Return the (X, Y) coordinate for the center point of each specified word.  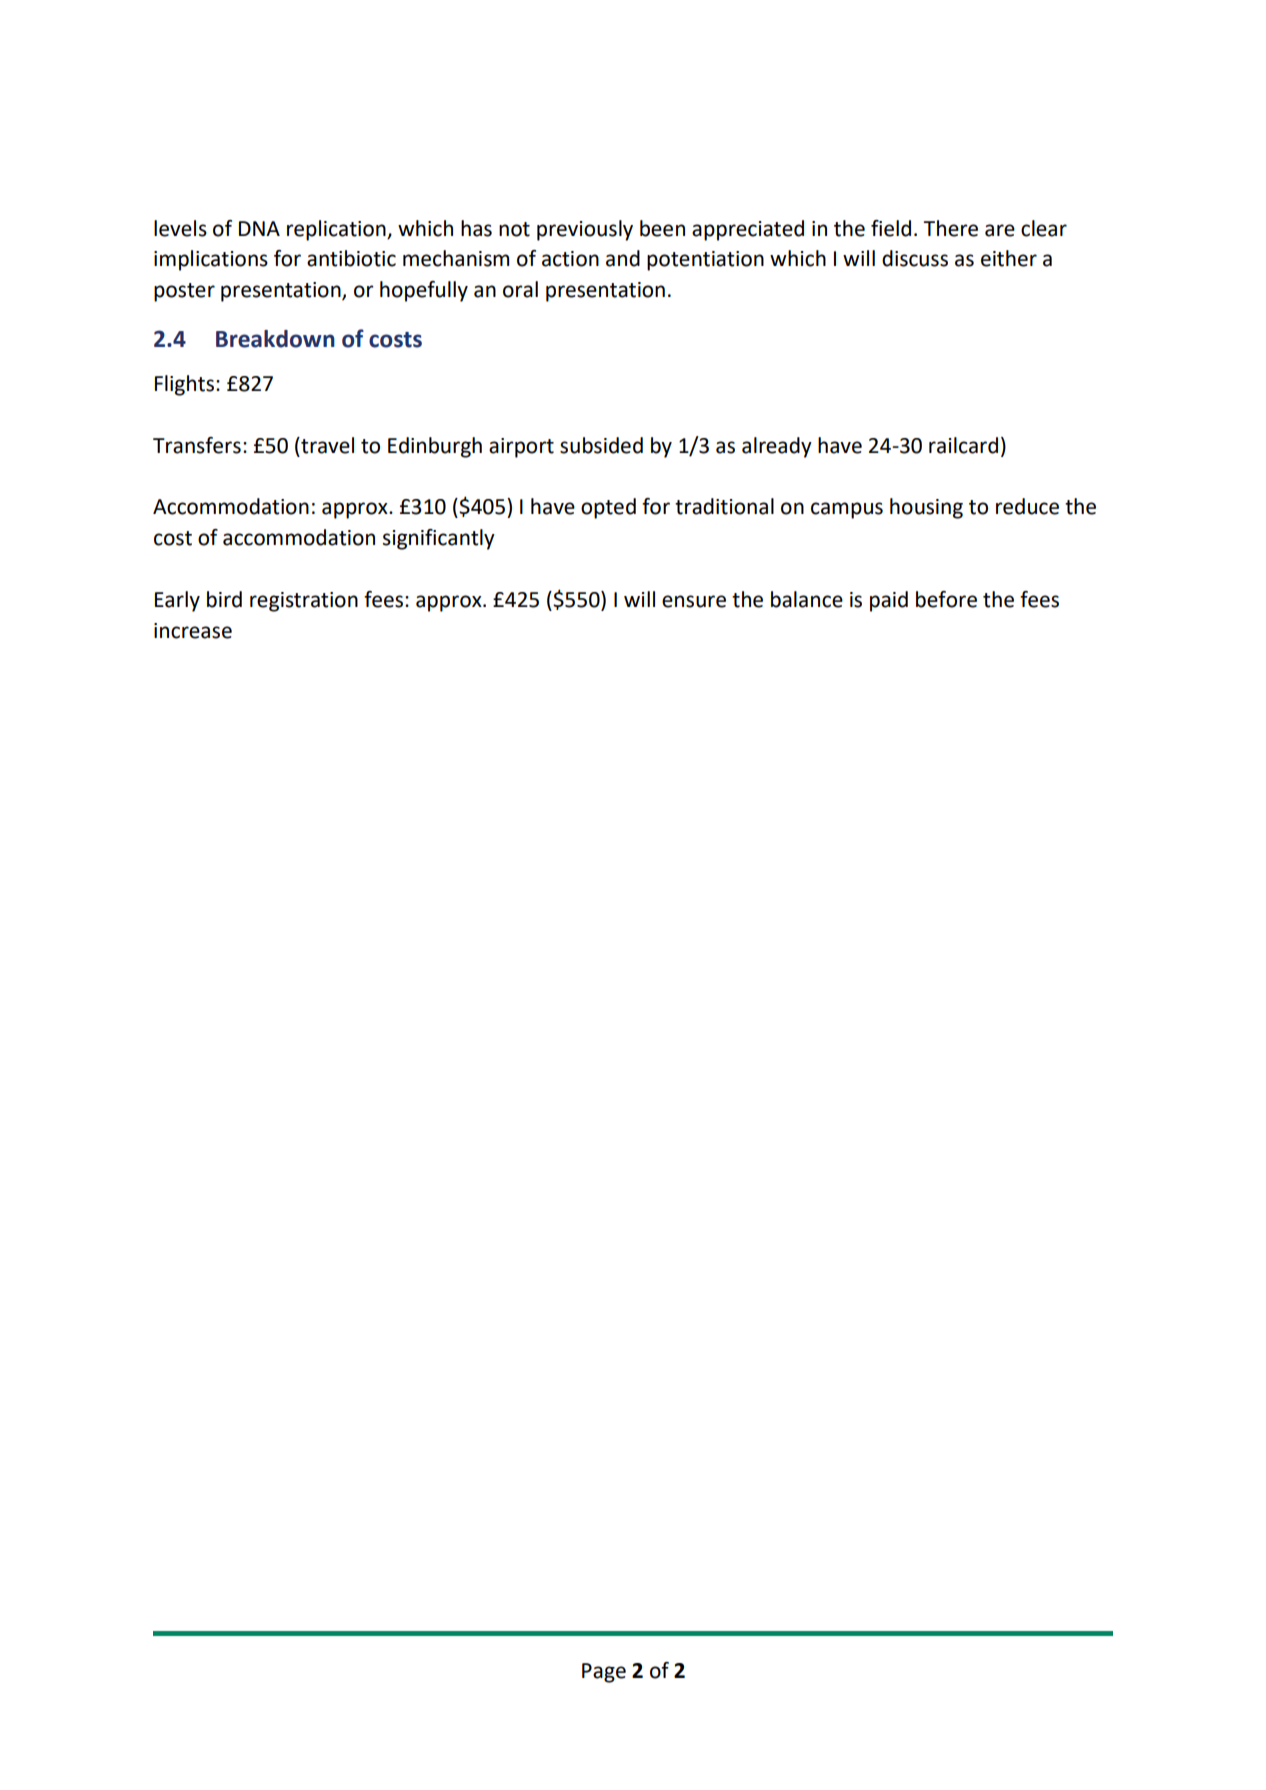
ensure (694, 601)
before (946, 599)
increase (193, 631)
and (623, 258)
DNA (259, 228)
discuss (915, 258)
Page (604, 1673)
